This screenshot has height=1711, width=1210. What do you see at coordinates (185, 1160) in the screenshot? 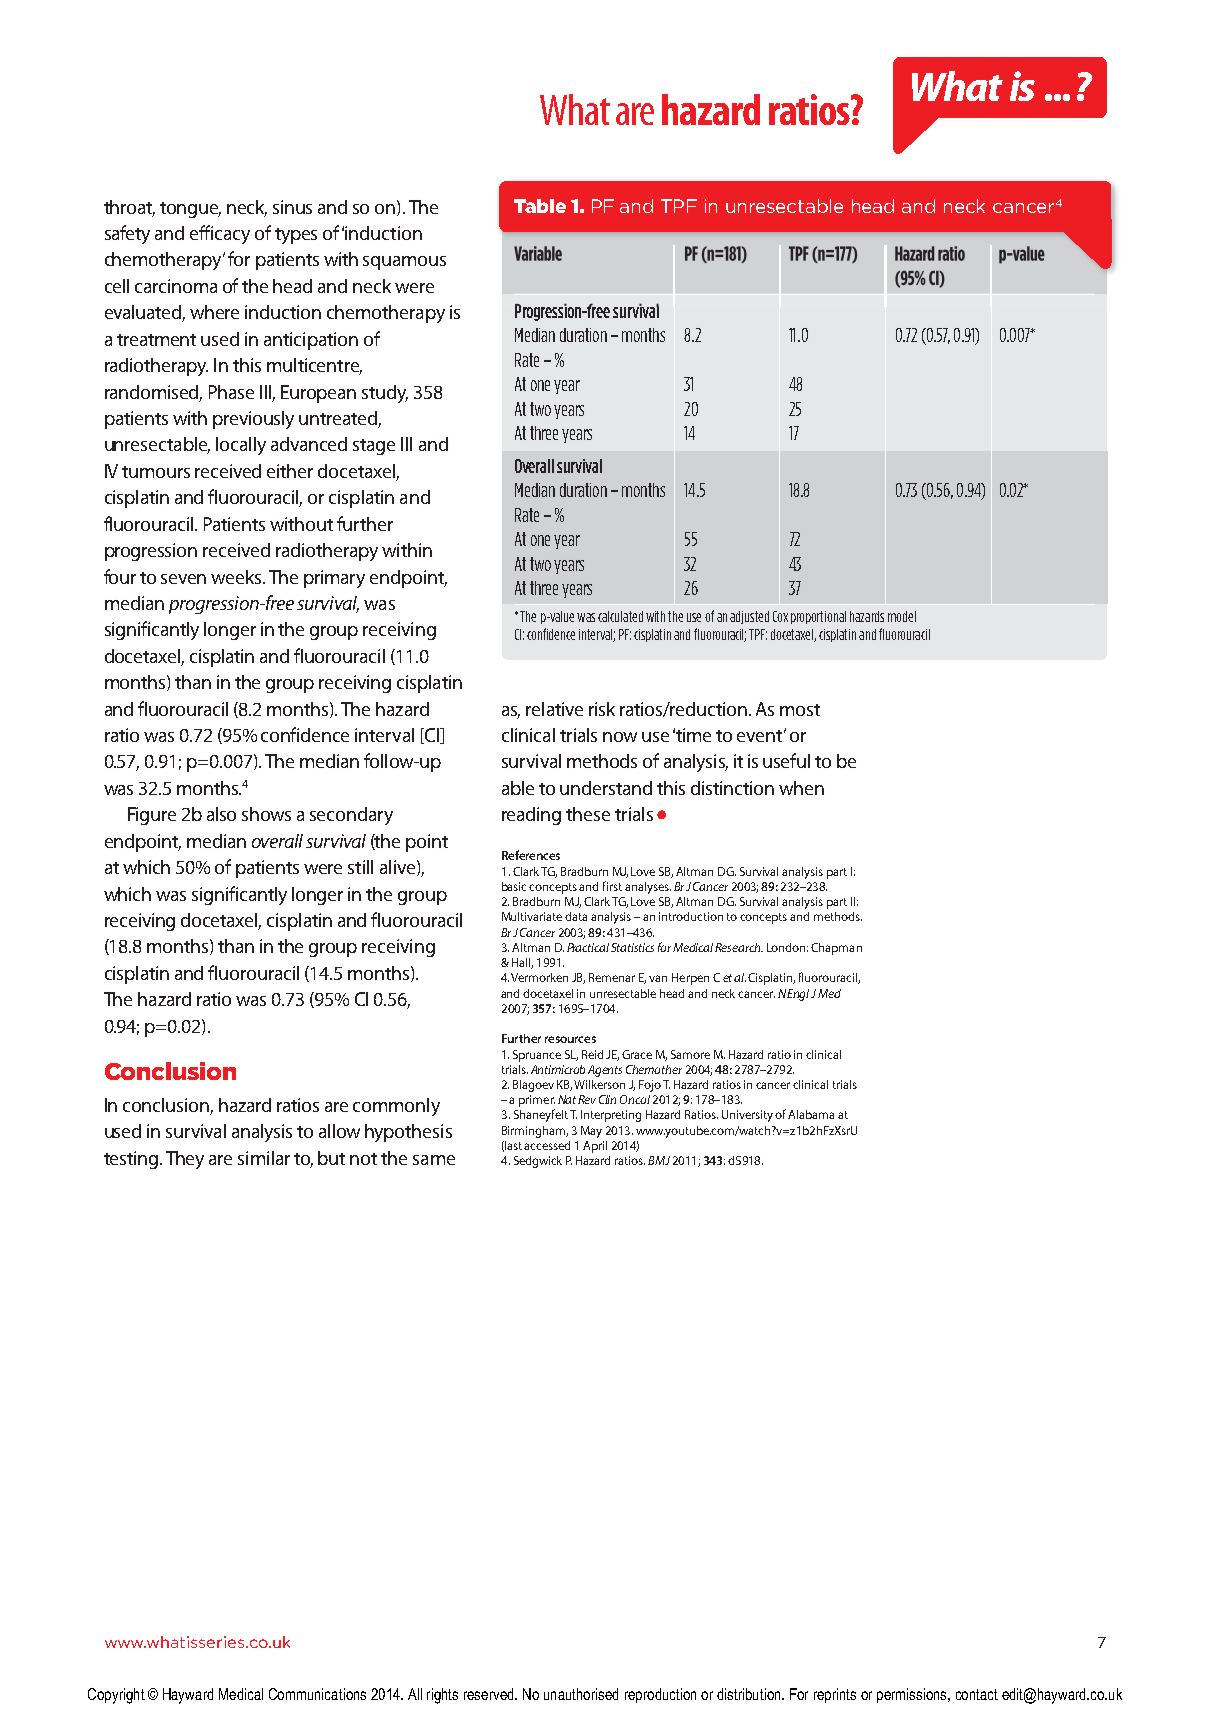
I see `They` at bounding box center [185, 1160].
